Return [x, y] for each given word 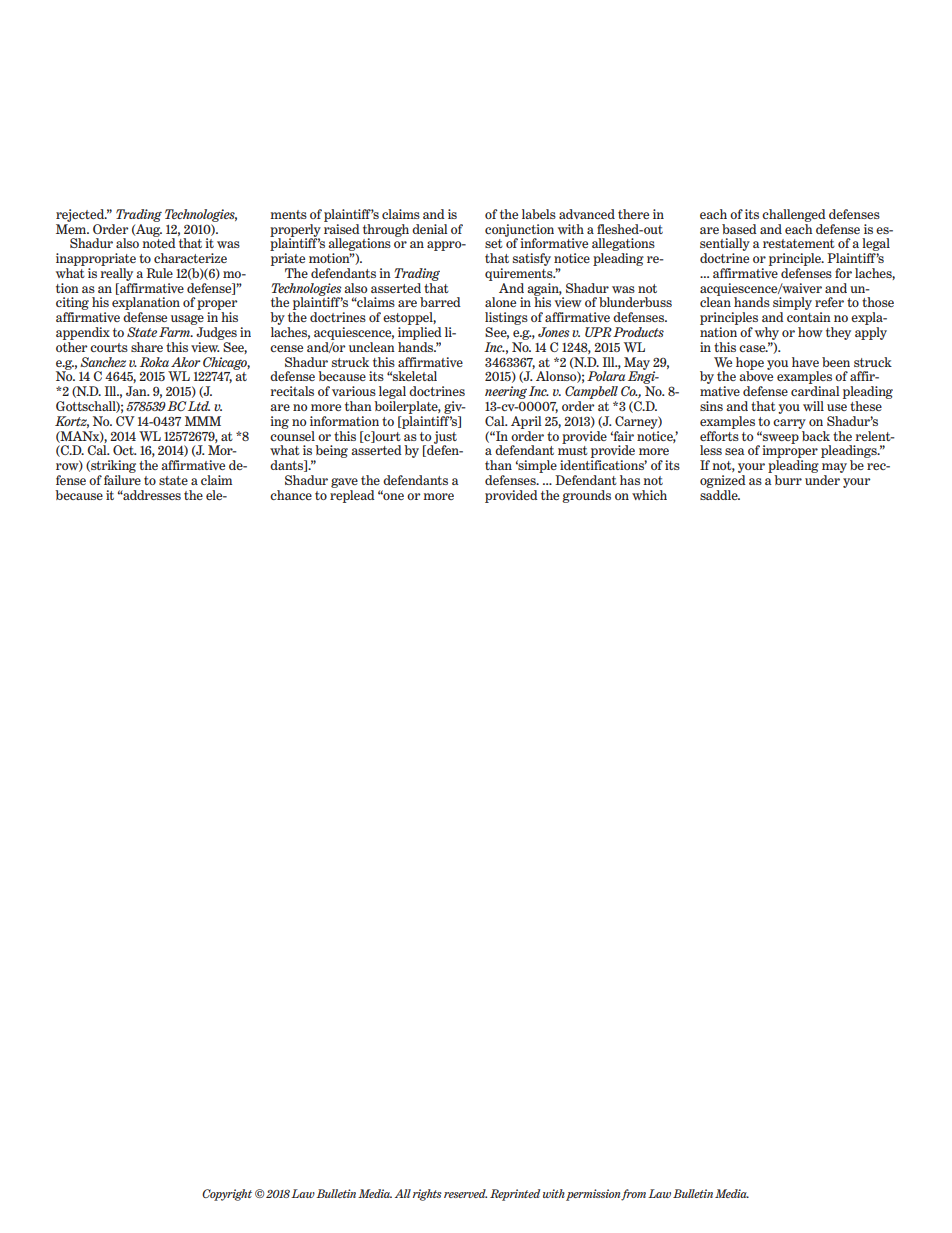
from [633, 1195]
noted [159, 242]
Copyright [227, 1195]
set [494, 243]
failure [122, 480]
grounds [586, 496]
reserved [465, 1193]
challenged [794, 215]
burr [788, 480]
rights [427, 1195]
